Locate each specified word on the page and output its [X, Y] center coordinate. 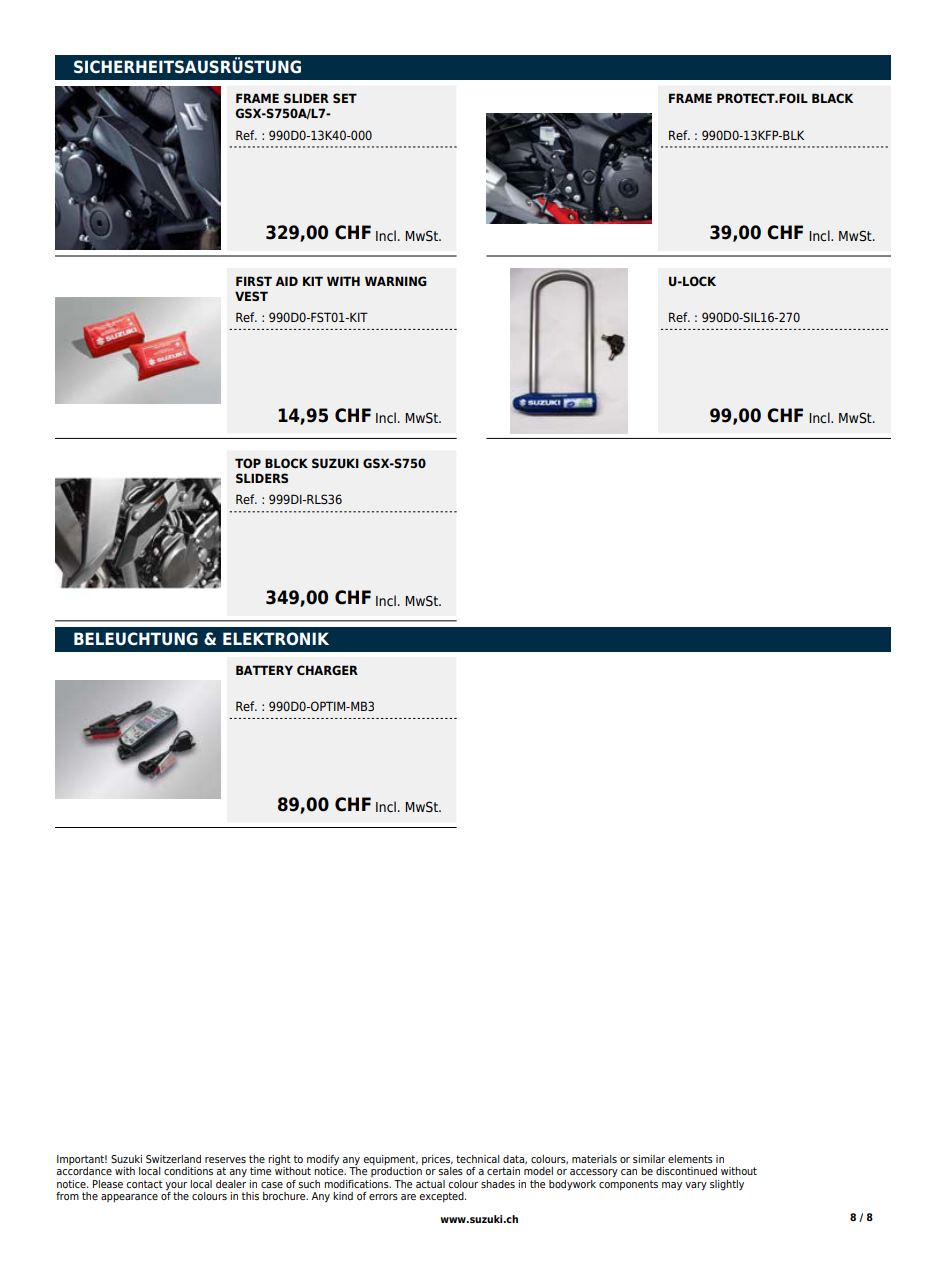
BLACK [832, 98]
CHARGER [327, 670]
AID [286, 281]
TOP [248, 463]
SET [345, 98]
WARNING [396, 281]
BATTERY [264, 670]
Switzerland [173, 1159]
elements [690, 1159]
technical [478, 1159]
